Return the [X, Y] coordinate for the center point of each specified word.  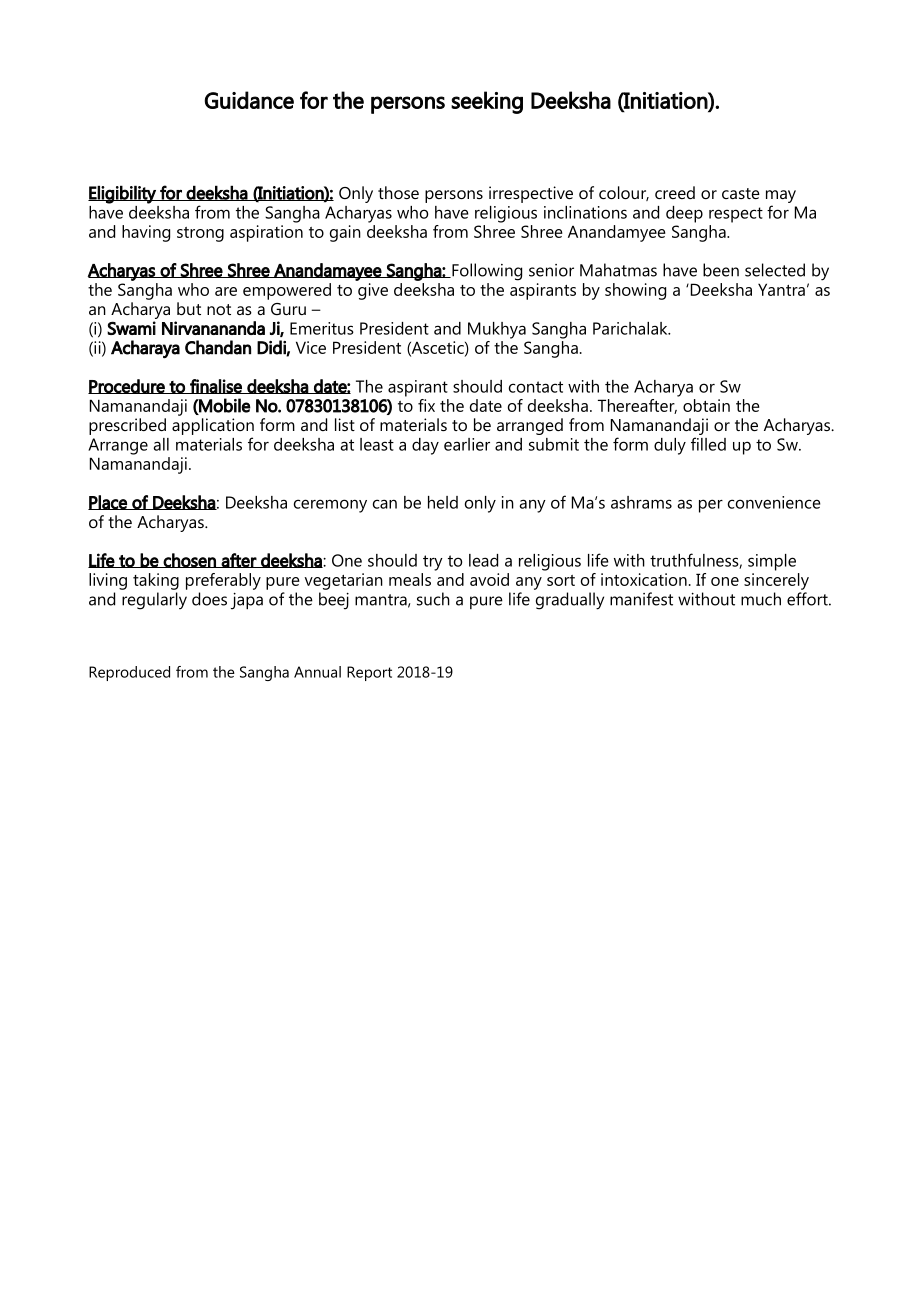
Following [486, 272]
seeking [487, 102]
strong [200, 234]
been [721, 270]
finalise [216, 386]
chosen [190, 560]
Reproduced [129, 673]
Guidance [249, 100]
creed [675, 192]
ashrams [641, 502]
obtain [706, 405]
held [443, 502]
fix [426, 405]
